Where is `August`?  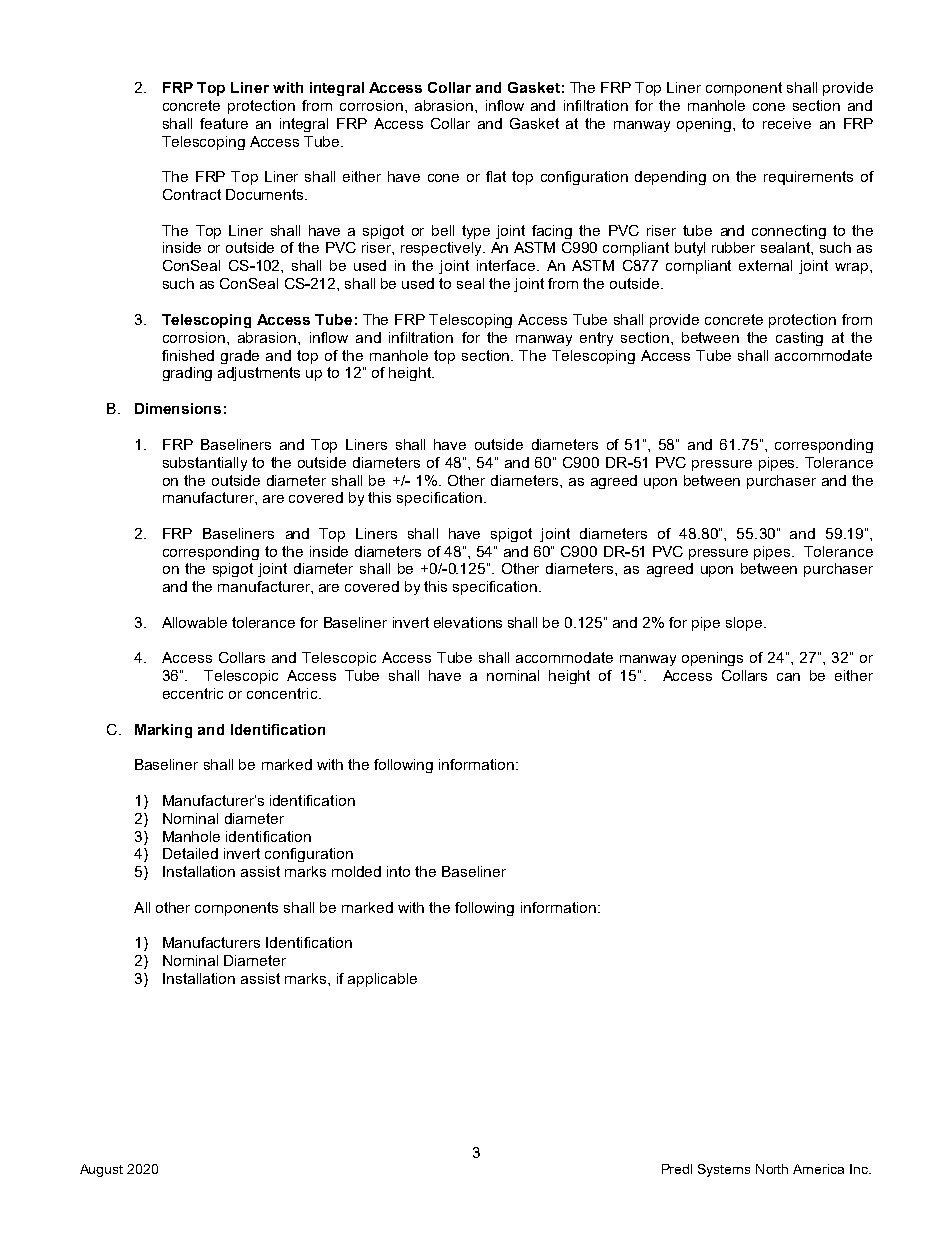 August is located at coordinates (101, 1170).
